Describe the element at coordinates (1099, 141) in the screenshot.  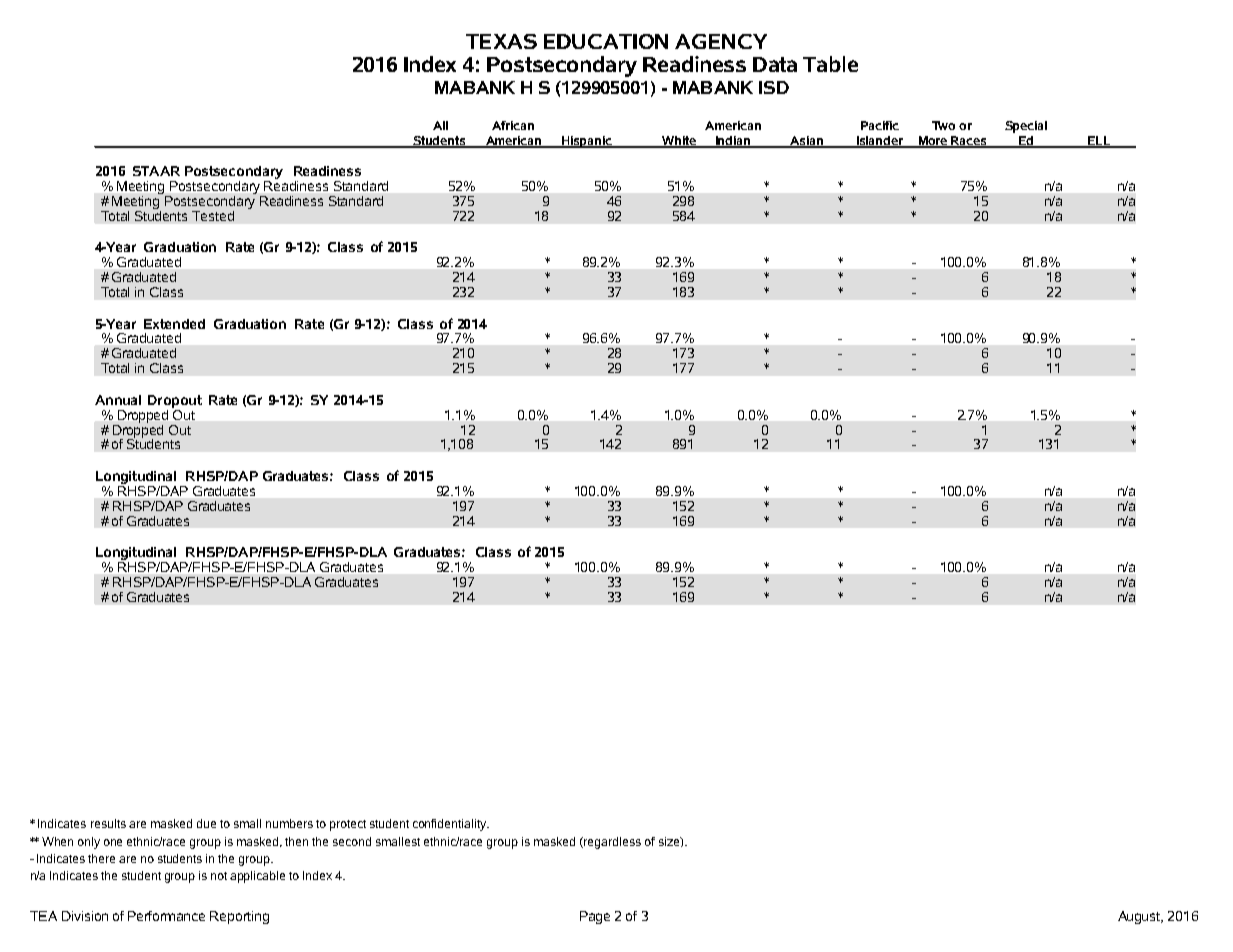
I see `ELL` at that location.
